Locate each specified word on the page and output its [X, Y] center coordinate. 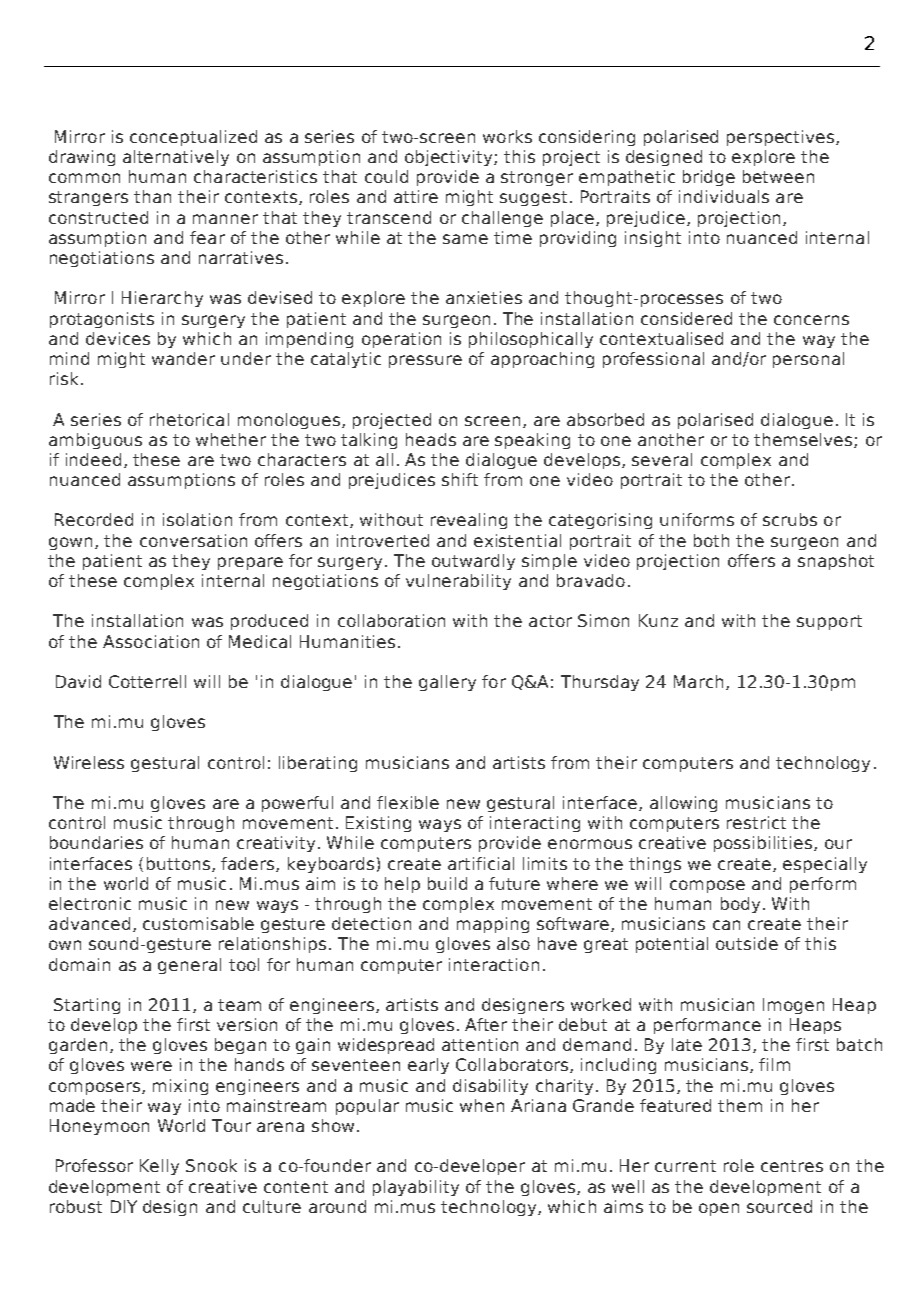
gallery [447, 683]
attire [416, 196]
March [698, 681]
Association [151, 641]
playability [416, 1188]
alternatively [176, 158]
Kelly [159, 1167]
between [778, 176]
